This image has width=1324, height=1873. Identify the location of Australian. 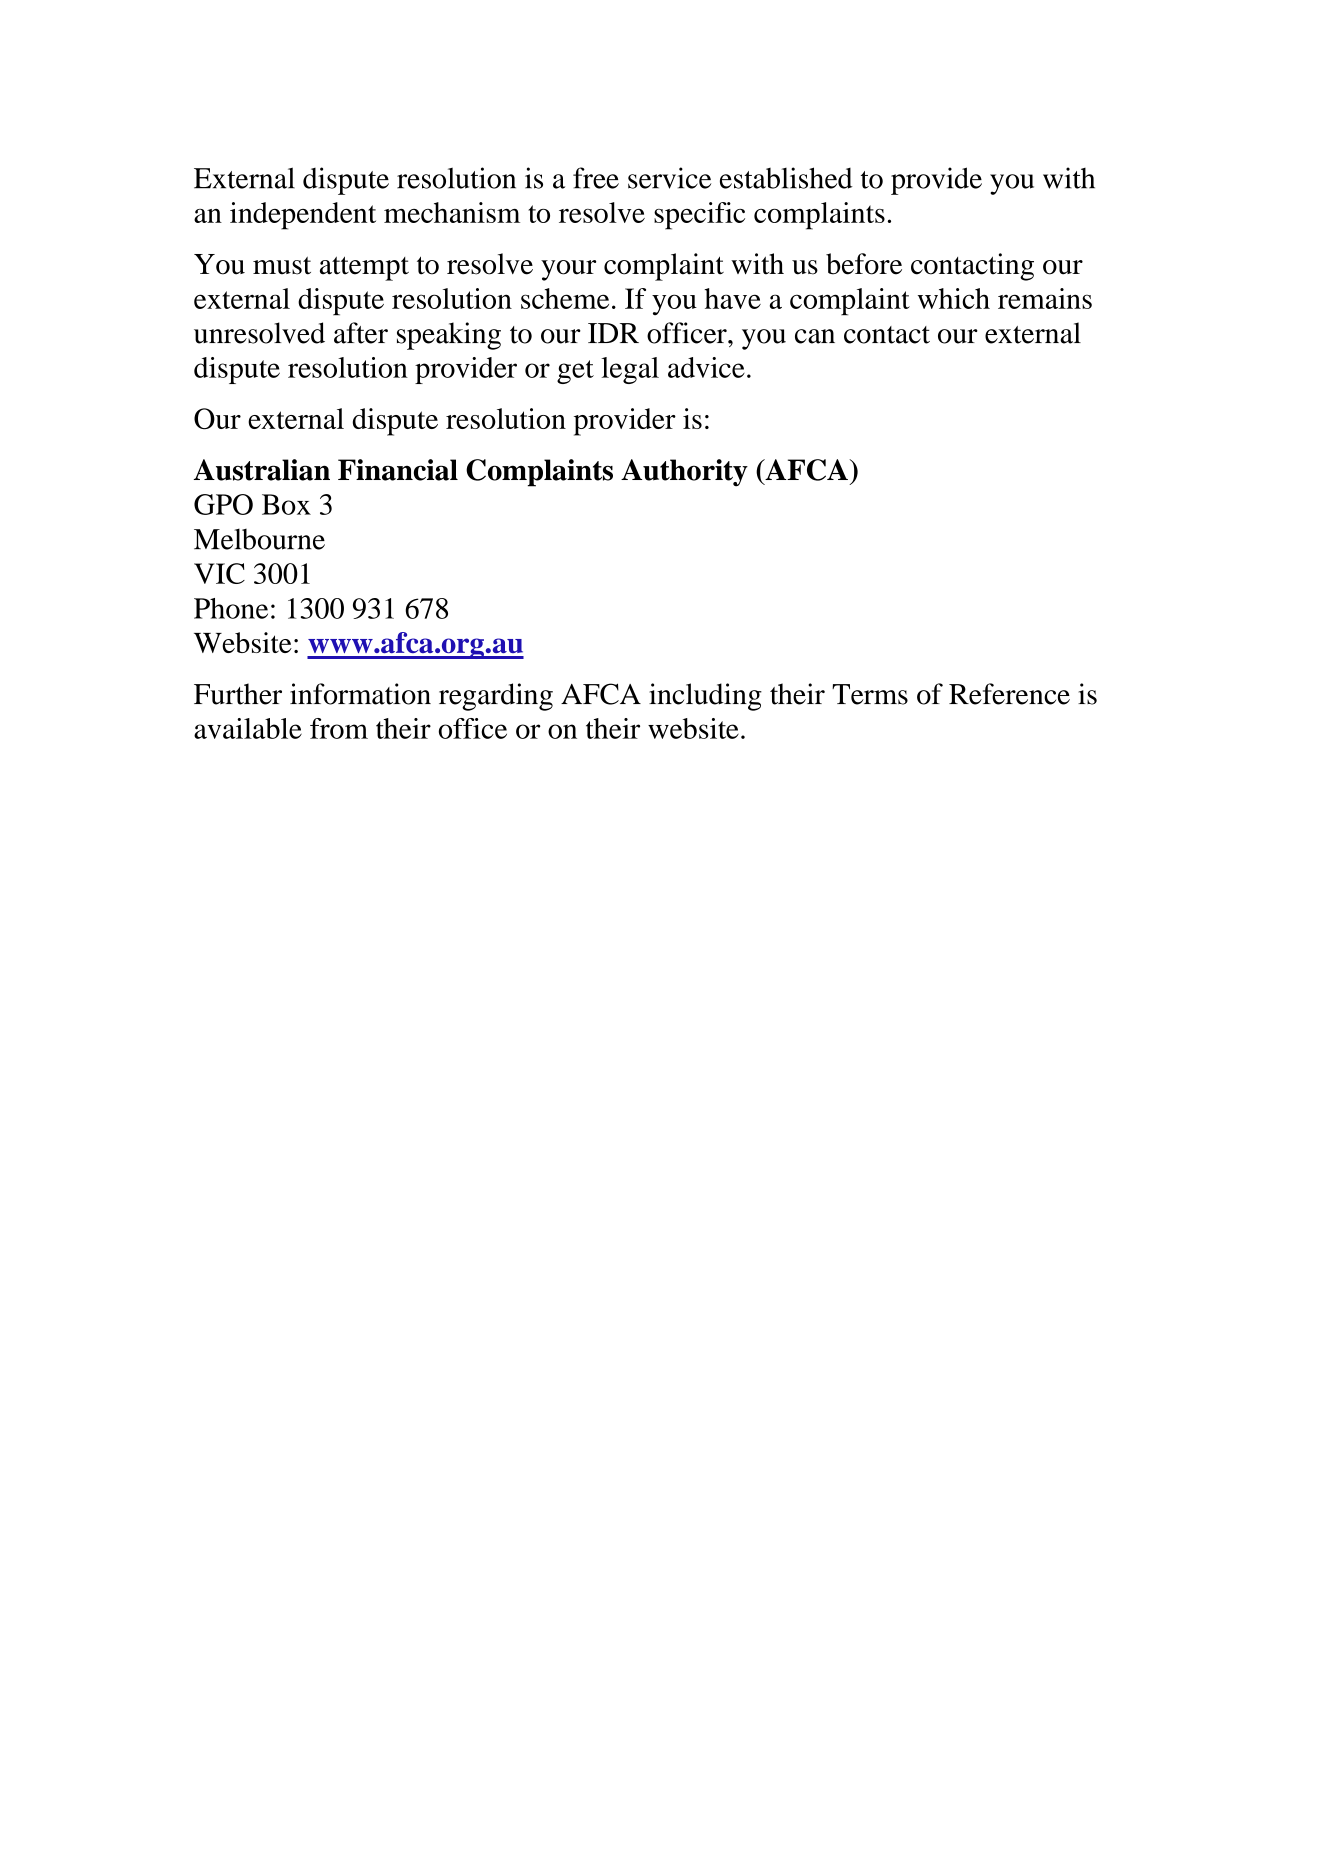
(262, 470).
